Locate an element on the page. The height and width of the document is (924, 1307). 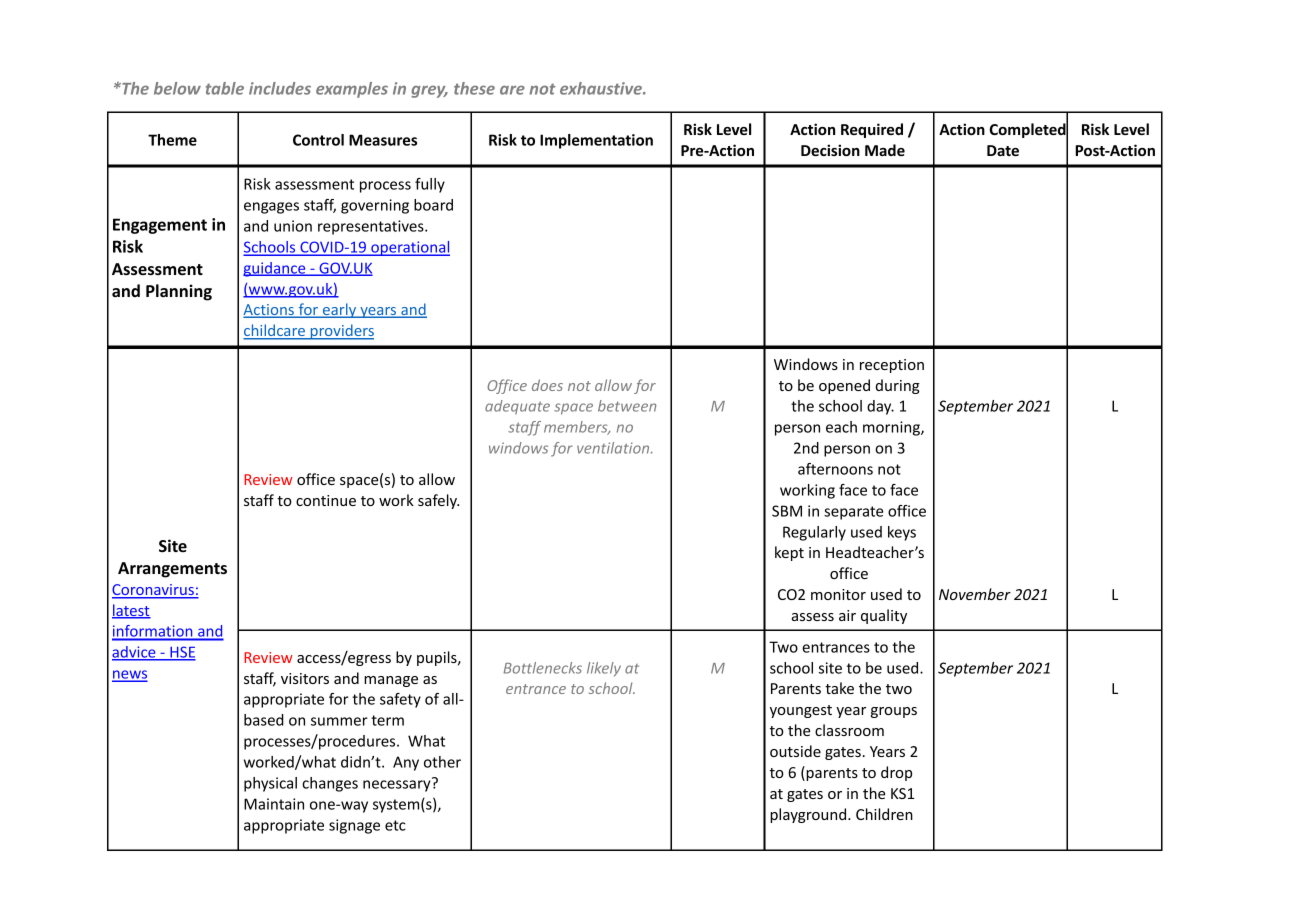
Made is located at coordinates (885, 150).
